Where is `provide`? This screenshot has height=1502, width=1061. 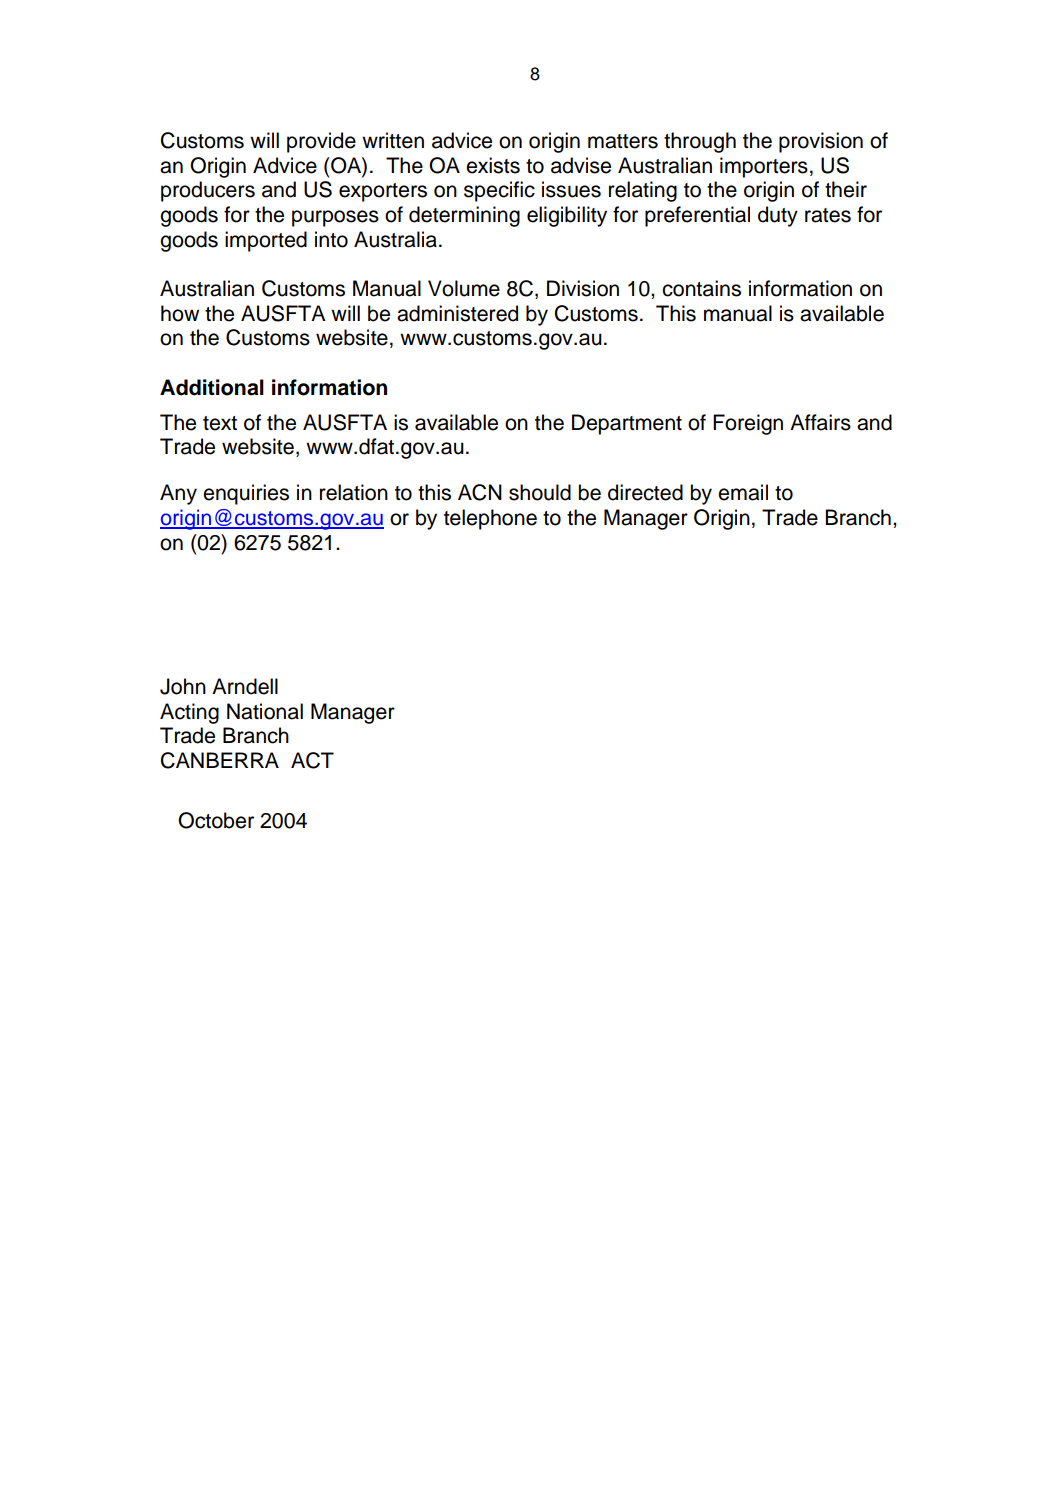 provide is located at coordinates (321, 142).
